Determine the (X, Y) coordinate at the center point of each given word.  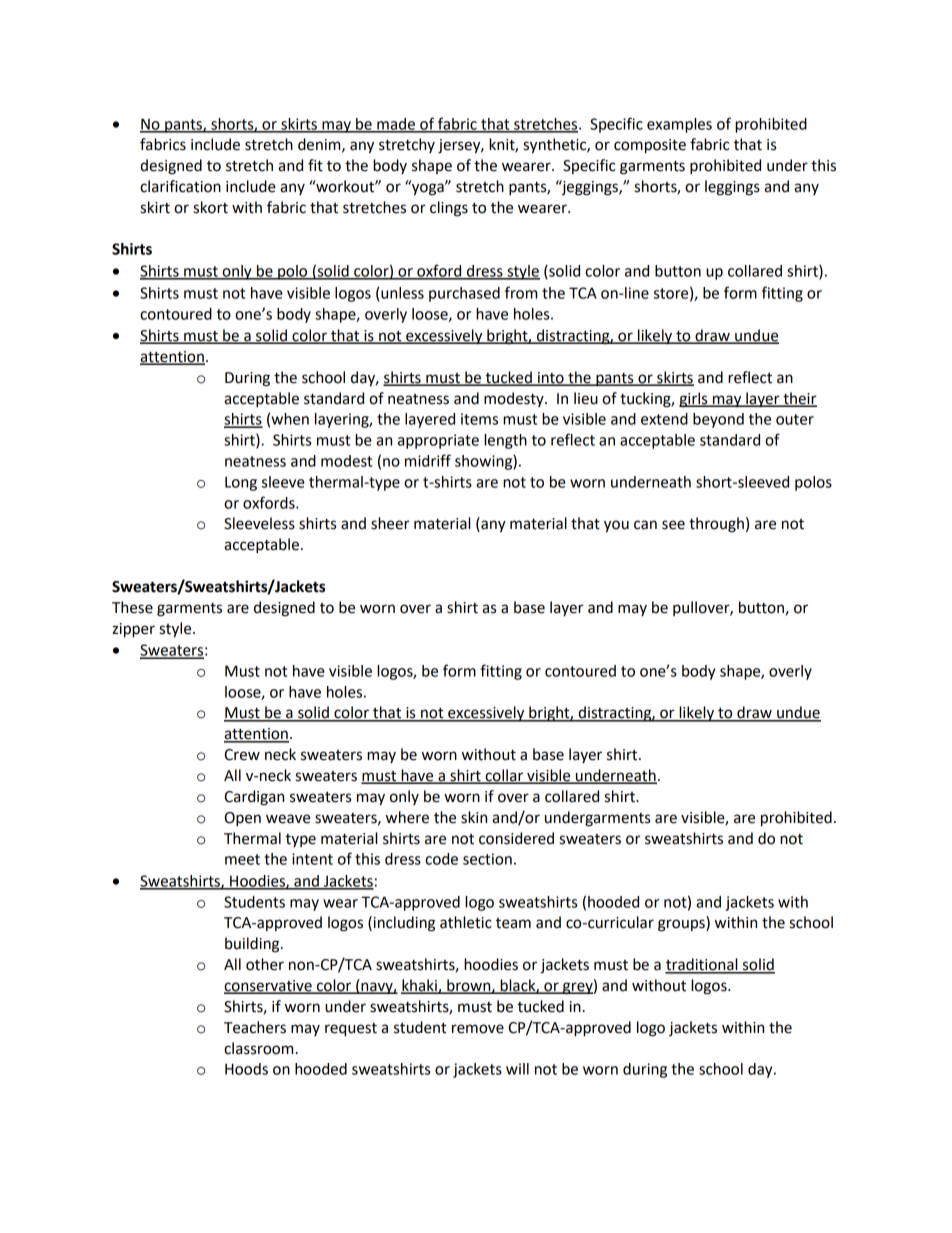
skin (474, 817)
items (479, 419)
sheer (390, 523)
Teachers (255, 1027)
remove (478, 1029)
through (716, 525)
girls (694, 400)
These (132, 607)
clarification (180, 186)
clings (449, 209)
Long (241, 483)
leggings (732, 188)
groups (682, 925)
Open (243, 819)
